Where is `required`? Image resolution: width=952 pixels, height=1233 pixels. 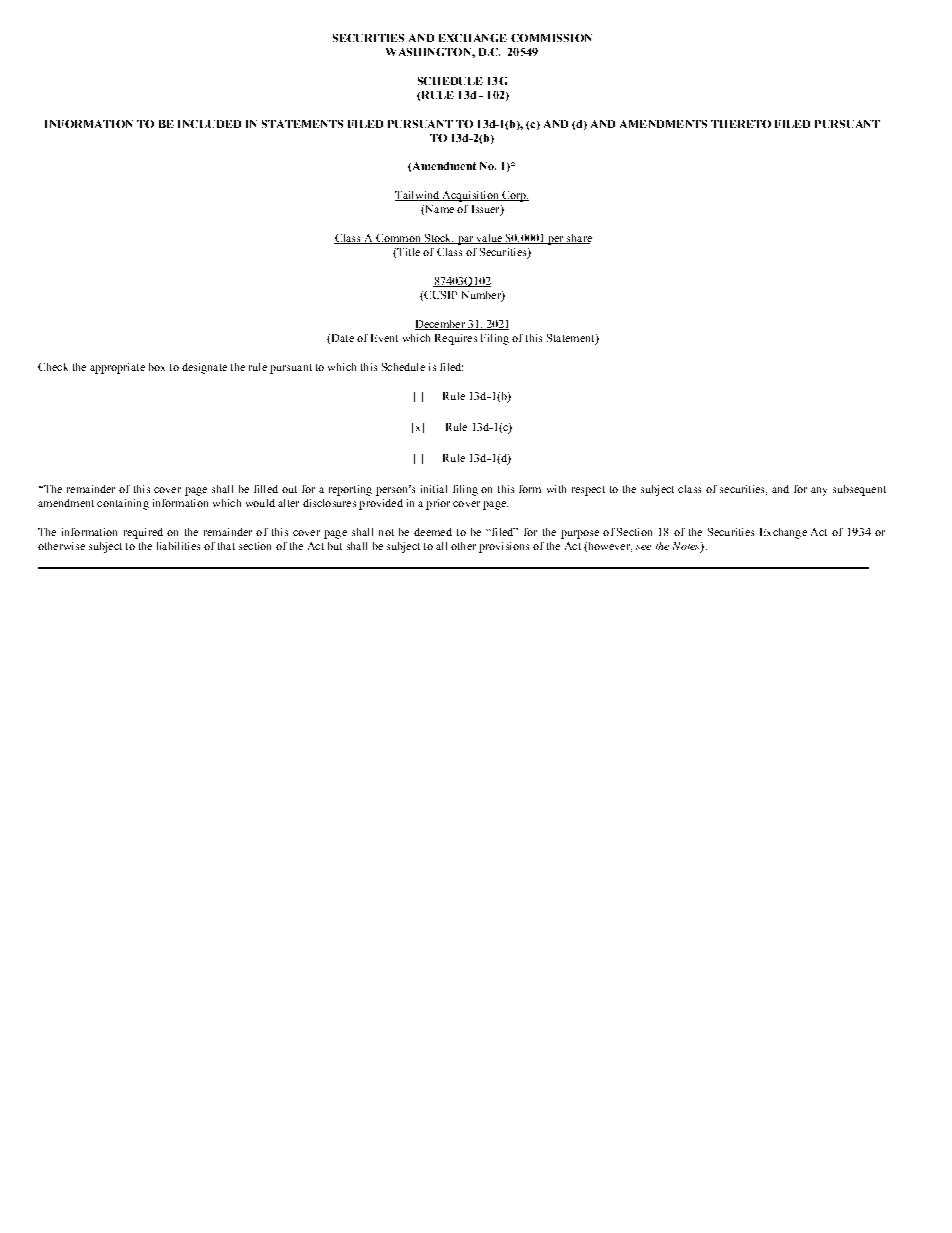
required is located at coordinates (143, 533).
